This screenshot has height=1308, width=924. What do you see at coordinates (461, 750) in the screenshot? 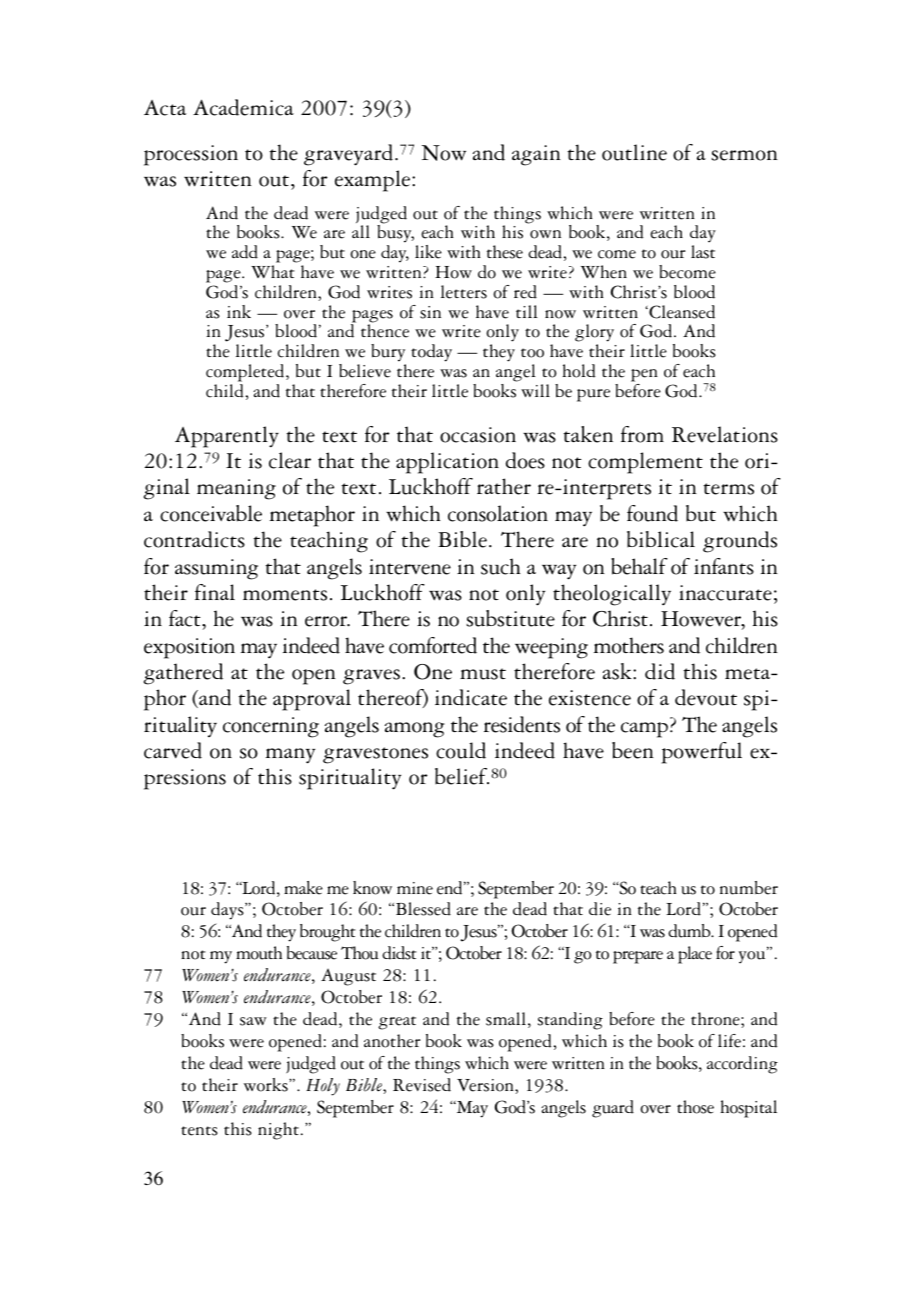
I see `could` at bounding box center [461, 750].
